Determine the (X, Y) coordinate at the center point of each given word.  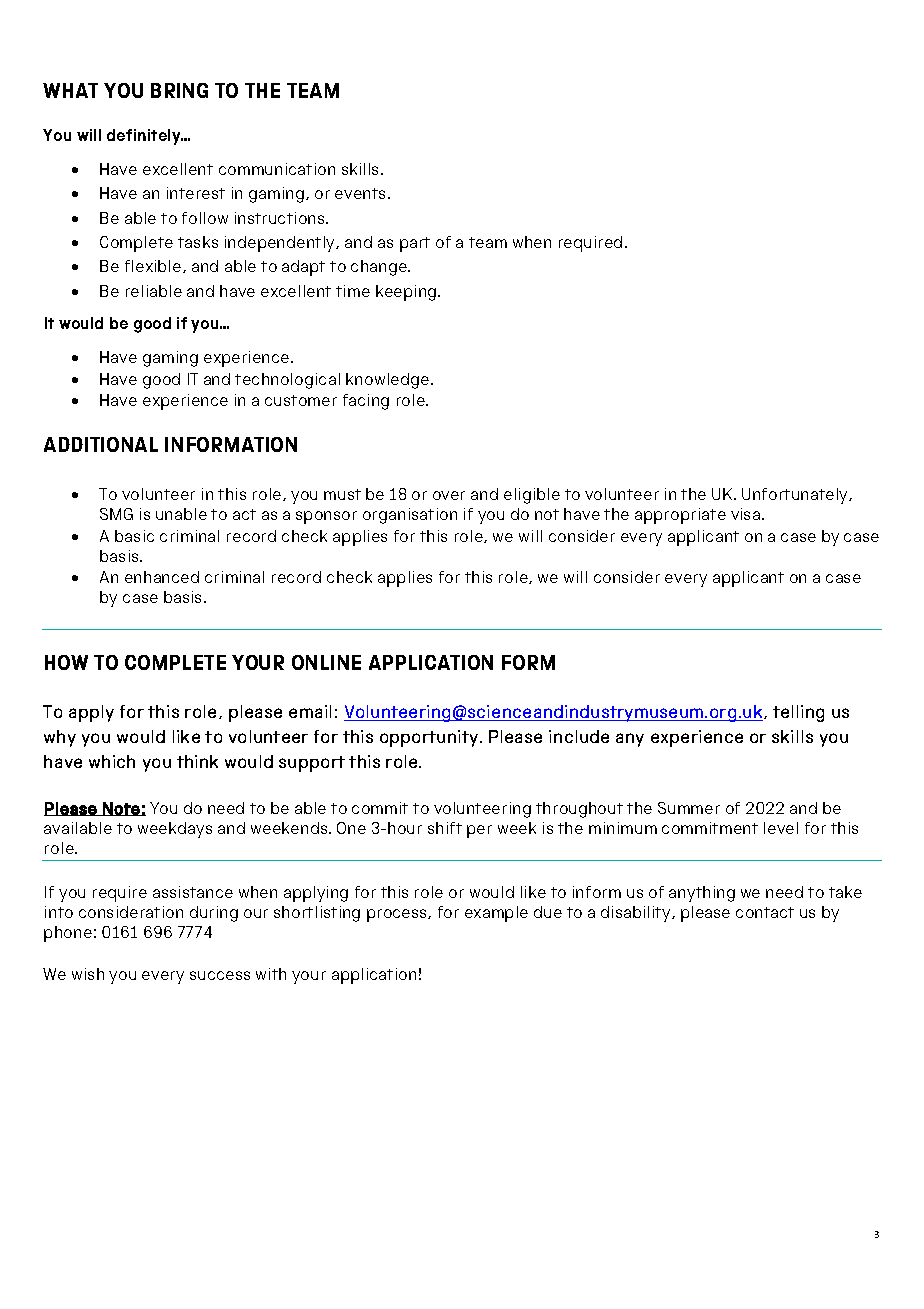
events (362, 193)
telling (798, 713)
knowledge (387, 381)
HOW (66, 662)
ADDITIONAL (101, 444)
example (496, 914)
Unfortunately (796, 496)
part (415, 244)
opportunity (430, 738)
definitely (145, 137)
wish (88, 974)
